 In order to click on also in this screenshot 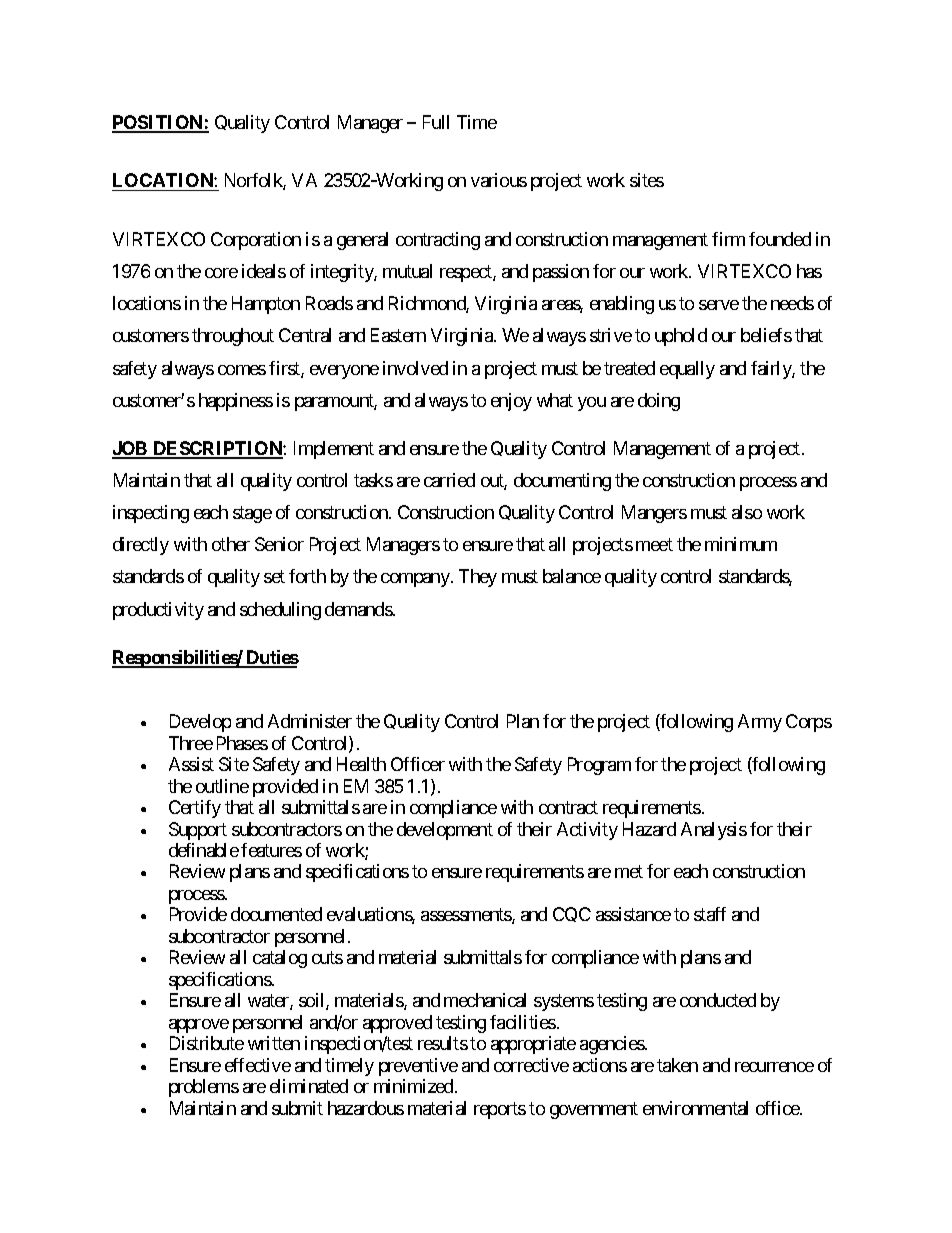, I will do `click(747, 512)`.
